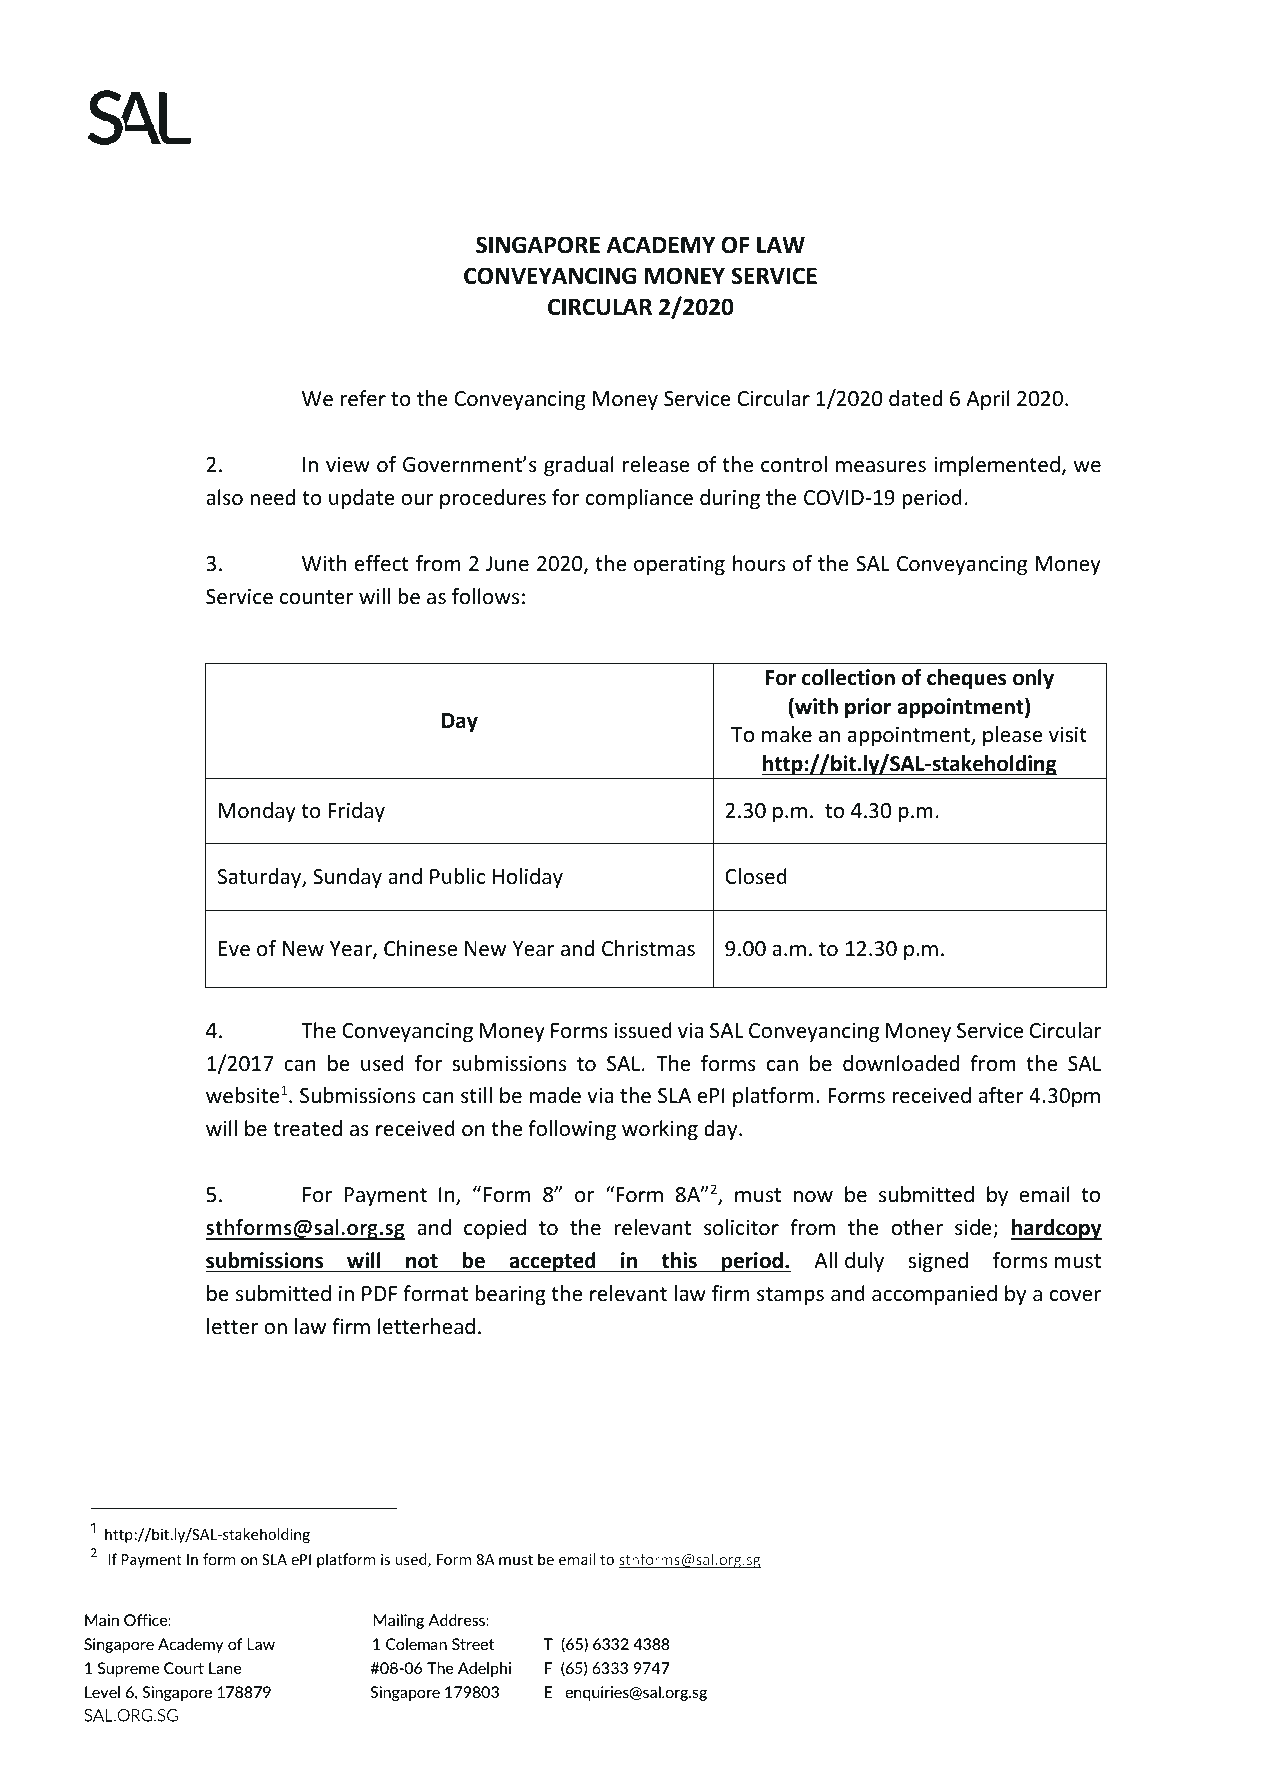 This page has width=1267, height=1791. Describe the element at coordinates (307, 1128) in the page. I see `treated` at that location.
